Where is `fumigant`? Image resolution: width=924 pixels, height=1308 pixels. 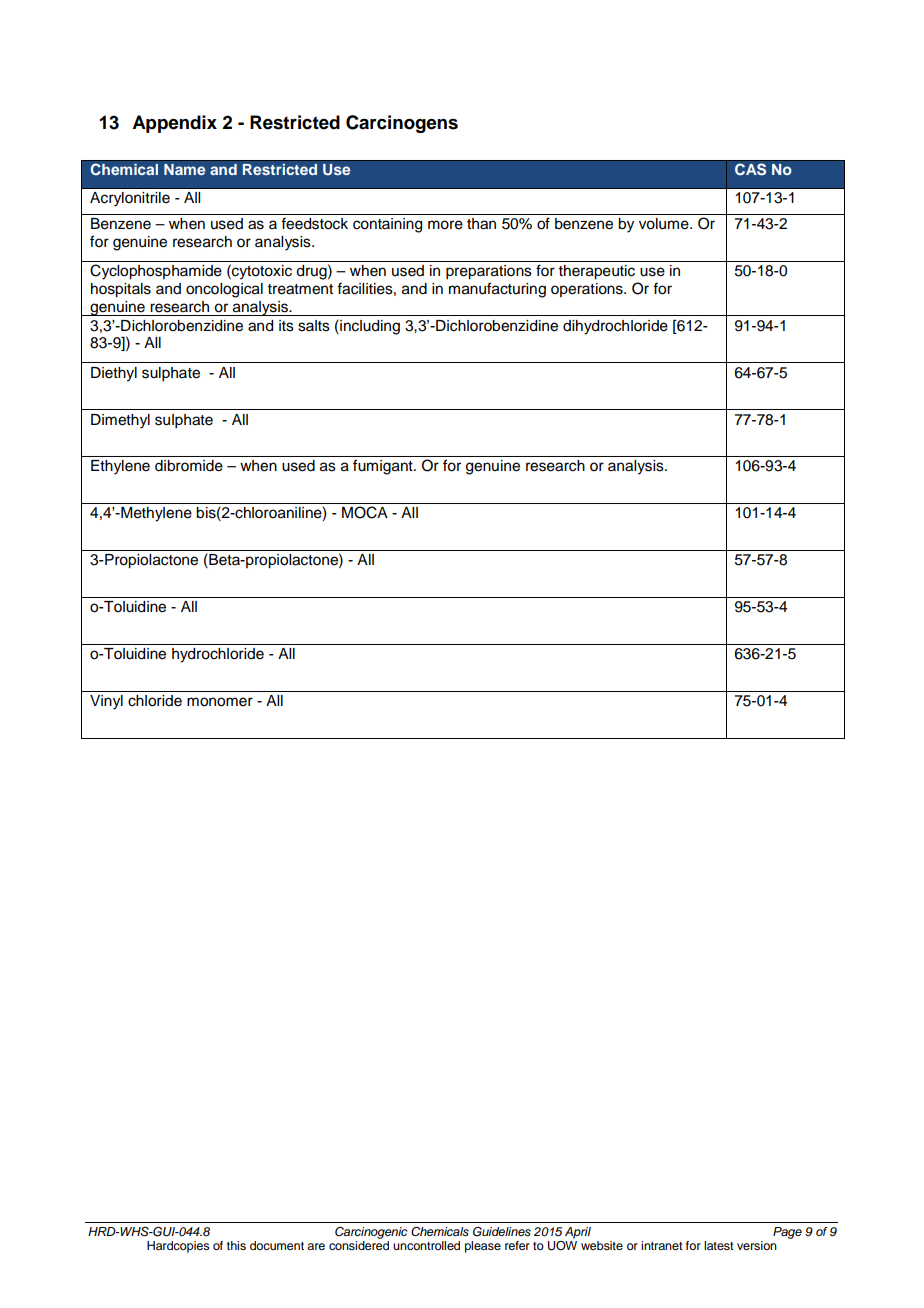 fumigant is located at coordinates (384, 467).
